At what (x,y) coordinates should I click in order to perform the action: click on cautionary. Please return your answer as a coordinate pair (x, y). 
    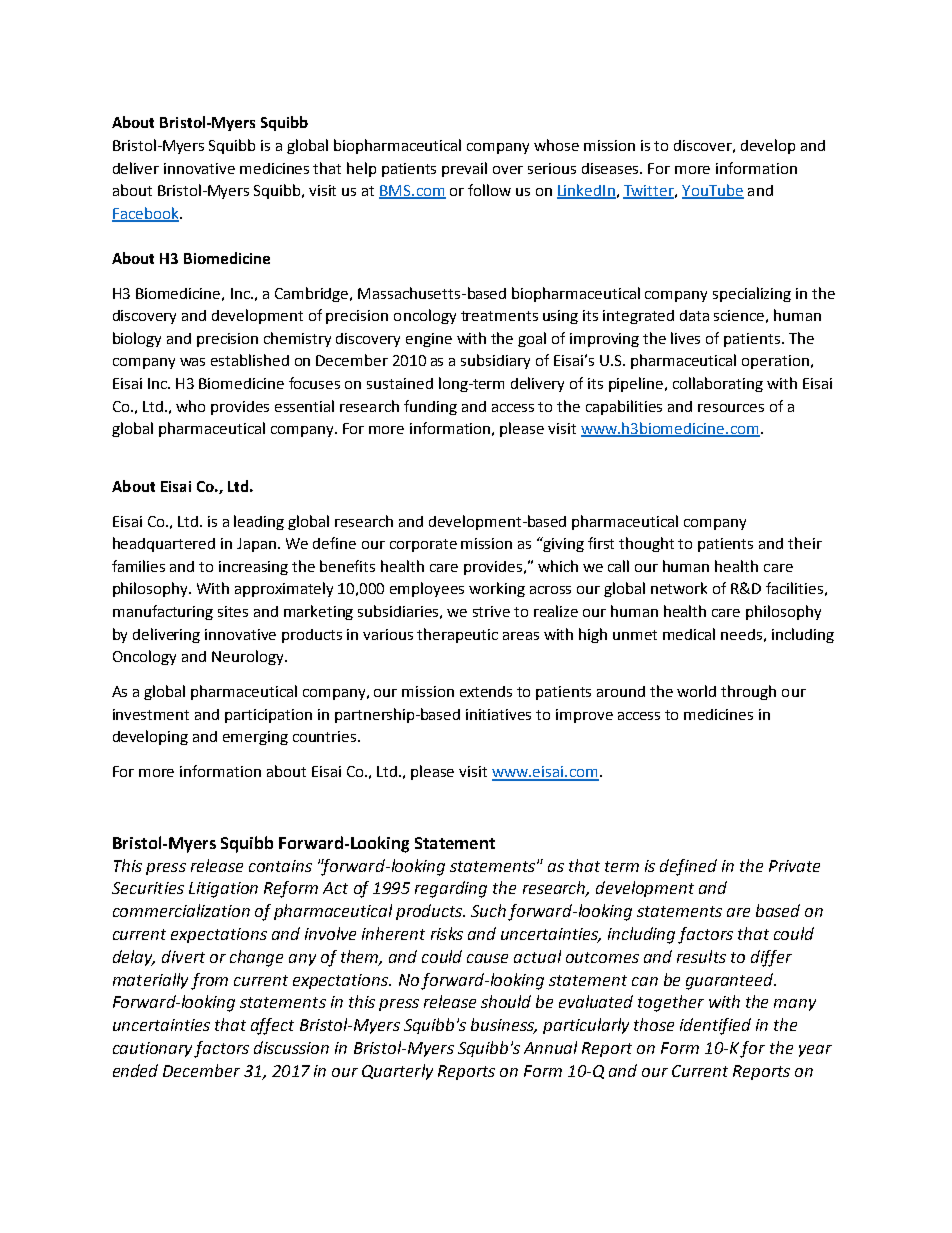
    Looking at the image, I should click on (154, 1049).
